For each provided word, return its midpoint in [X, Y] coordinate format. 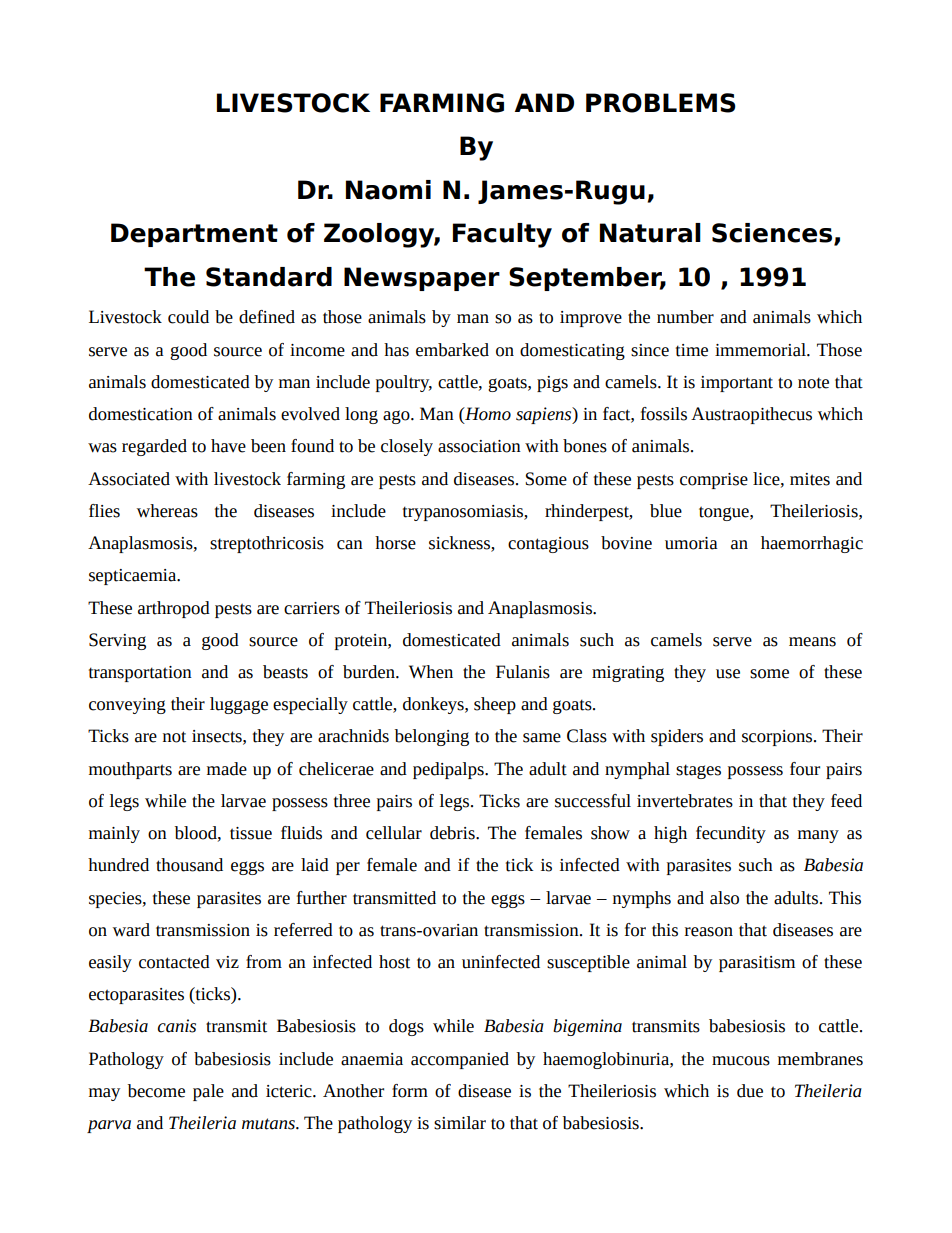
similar [460, 1123]
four [805, 769]
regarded [154, 447]
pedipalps [449, 770]
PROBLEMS [661, 103]
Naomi [388, 190]
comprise [714, 481]
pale [208, 1092]
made [227, 769]
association [479, 446]
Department [194, 235]
